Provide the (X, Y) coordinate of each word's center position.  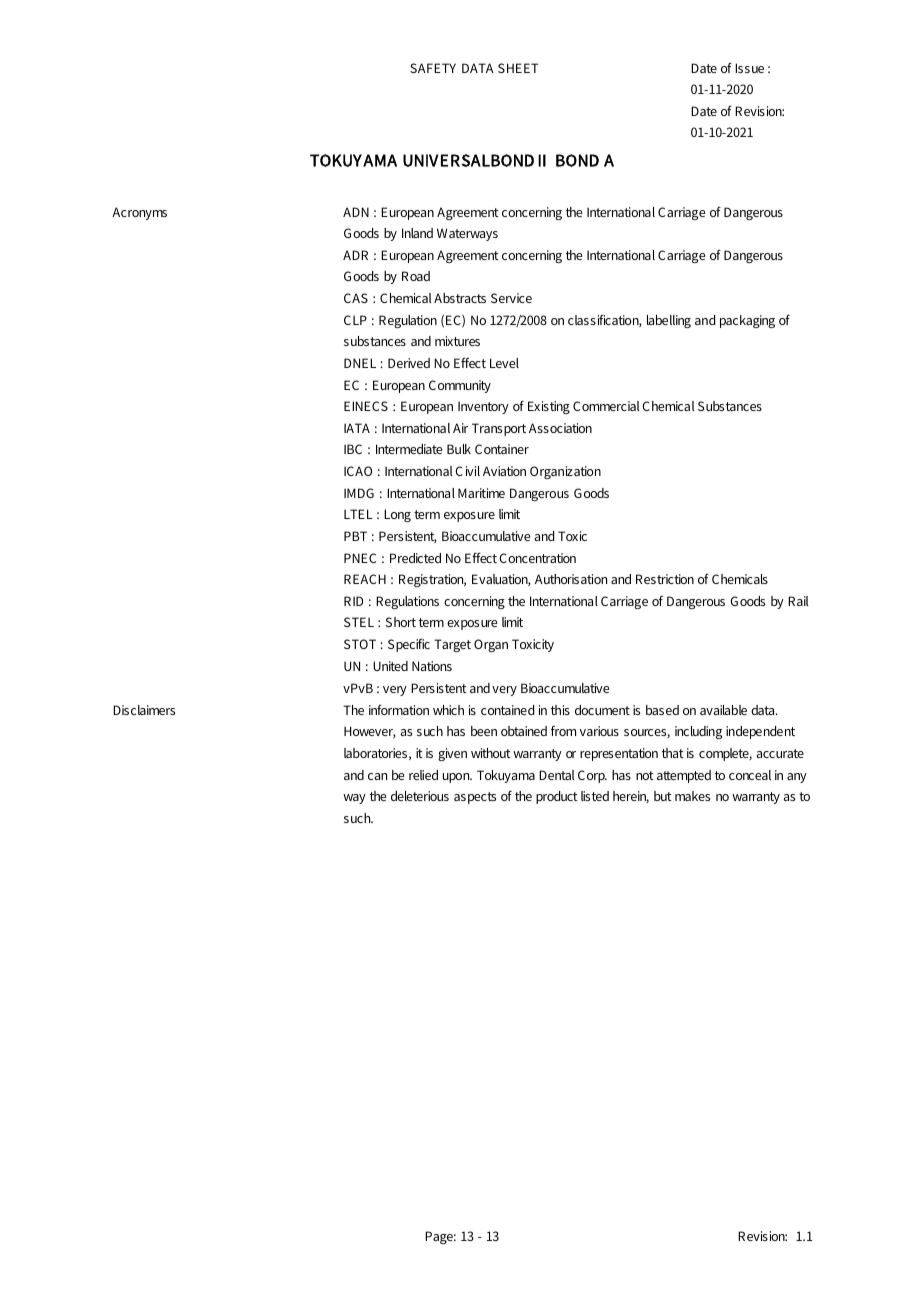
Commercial (606, 406)
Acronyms (139, 213)
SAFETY (433, 68)
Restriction (665, 579)
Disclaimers (144, 710)
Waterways (467, 234)
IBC (353, 449)
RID (353, 601)
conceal (750, 775)
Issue (749, 68)
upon (457, 778)
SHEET (518, 68)
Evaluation (501, 580)
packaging (747, 321)
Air (460, 428)
